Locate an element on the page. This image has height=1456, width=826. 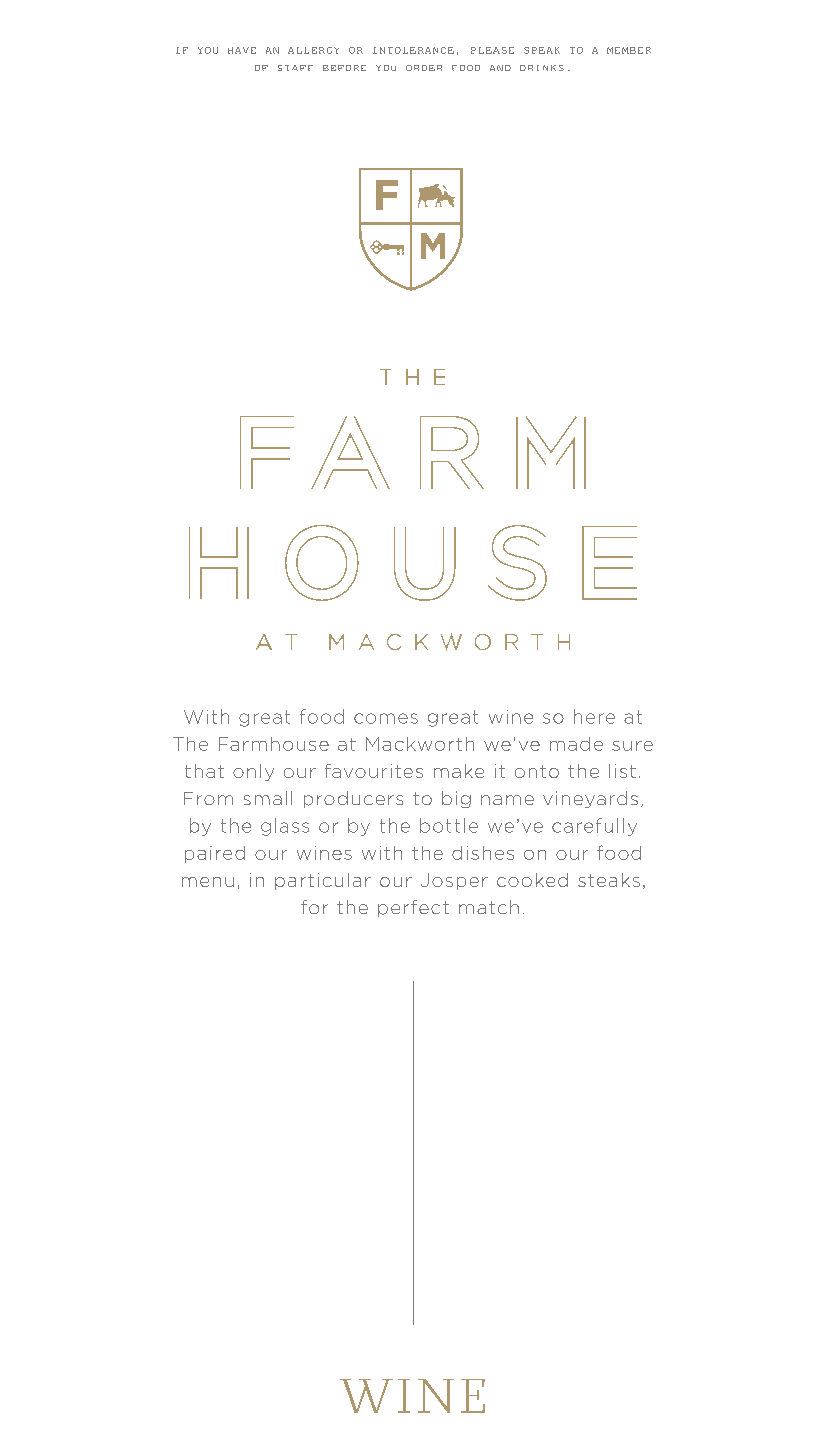
comes is located at coordinates (386, 718).
